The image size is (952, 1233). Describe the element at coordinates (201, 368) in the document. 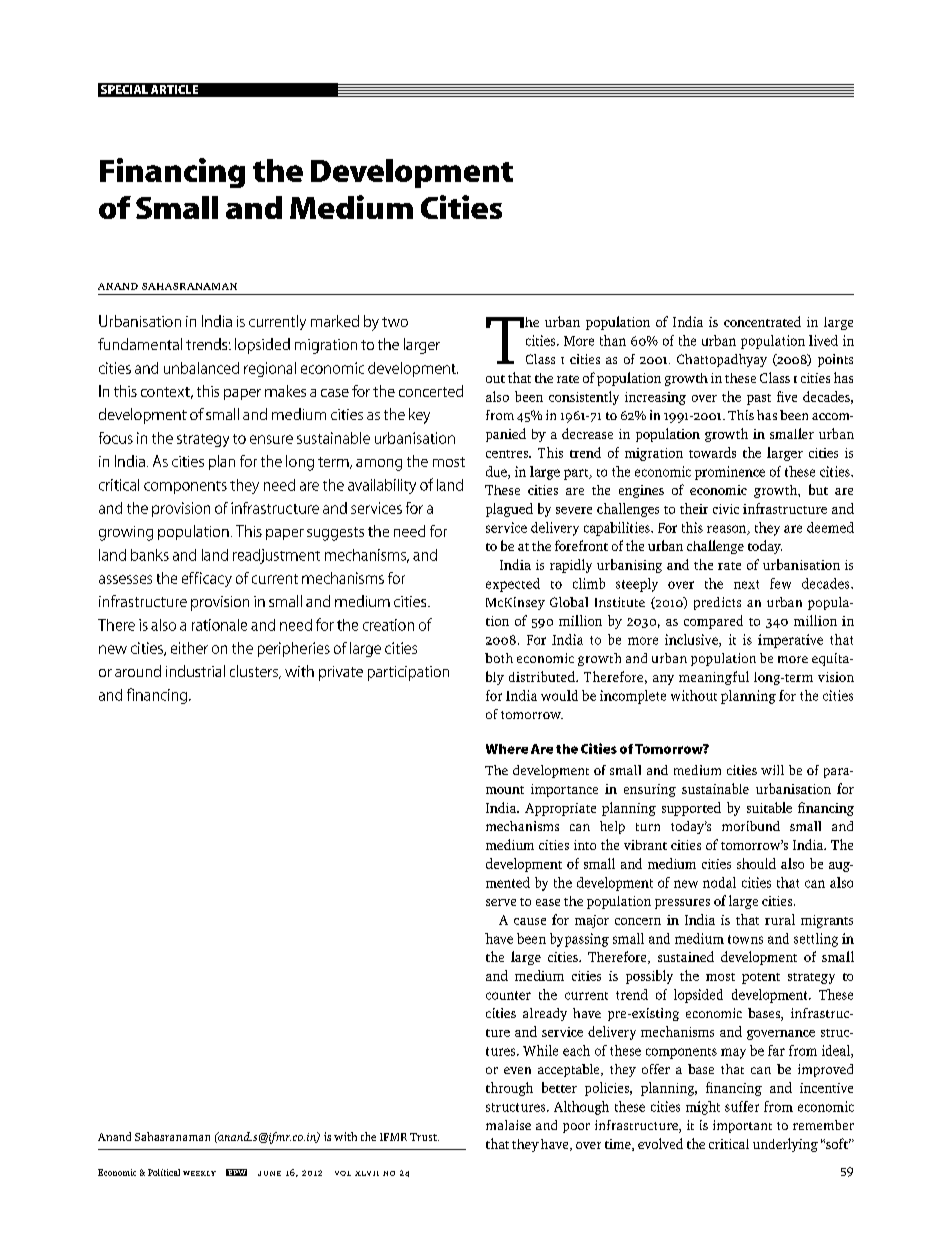

I see `unbalanced` at that location.
